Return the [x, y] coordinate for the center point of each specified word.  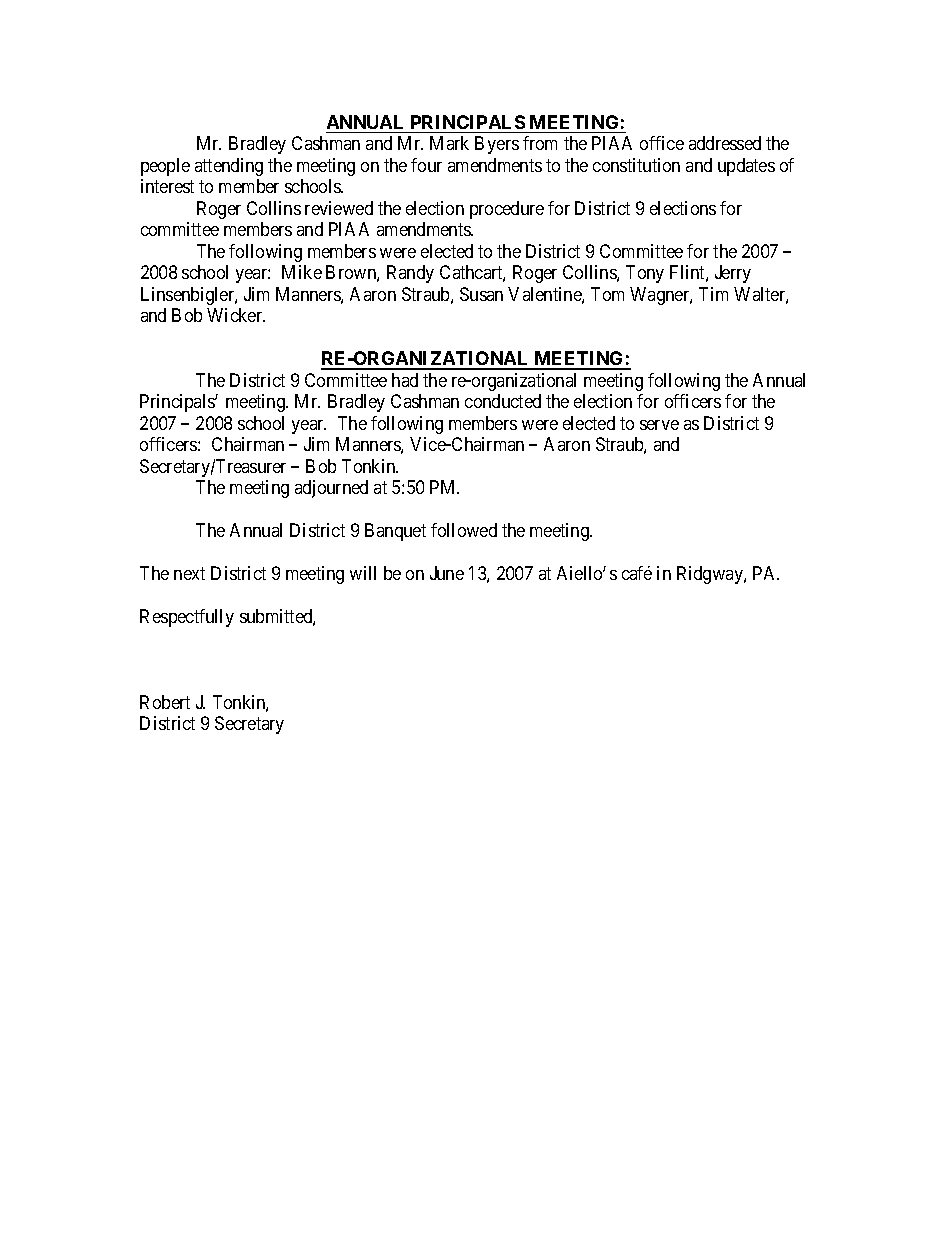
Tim [713, 294]
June [447, 573]
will [363, 573]
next [189, 573]
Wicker [236, 315]
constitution [636, 165]
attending [229, 167]
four [426, 165]
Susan [481, 294]
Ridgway [711, 575]
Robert [165, 702]
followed [464, 530]
